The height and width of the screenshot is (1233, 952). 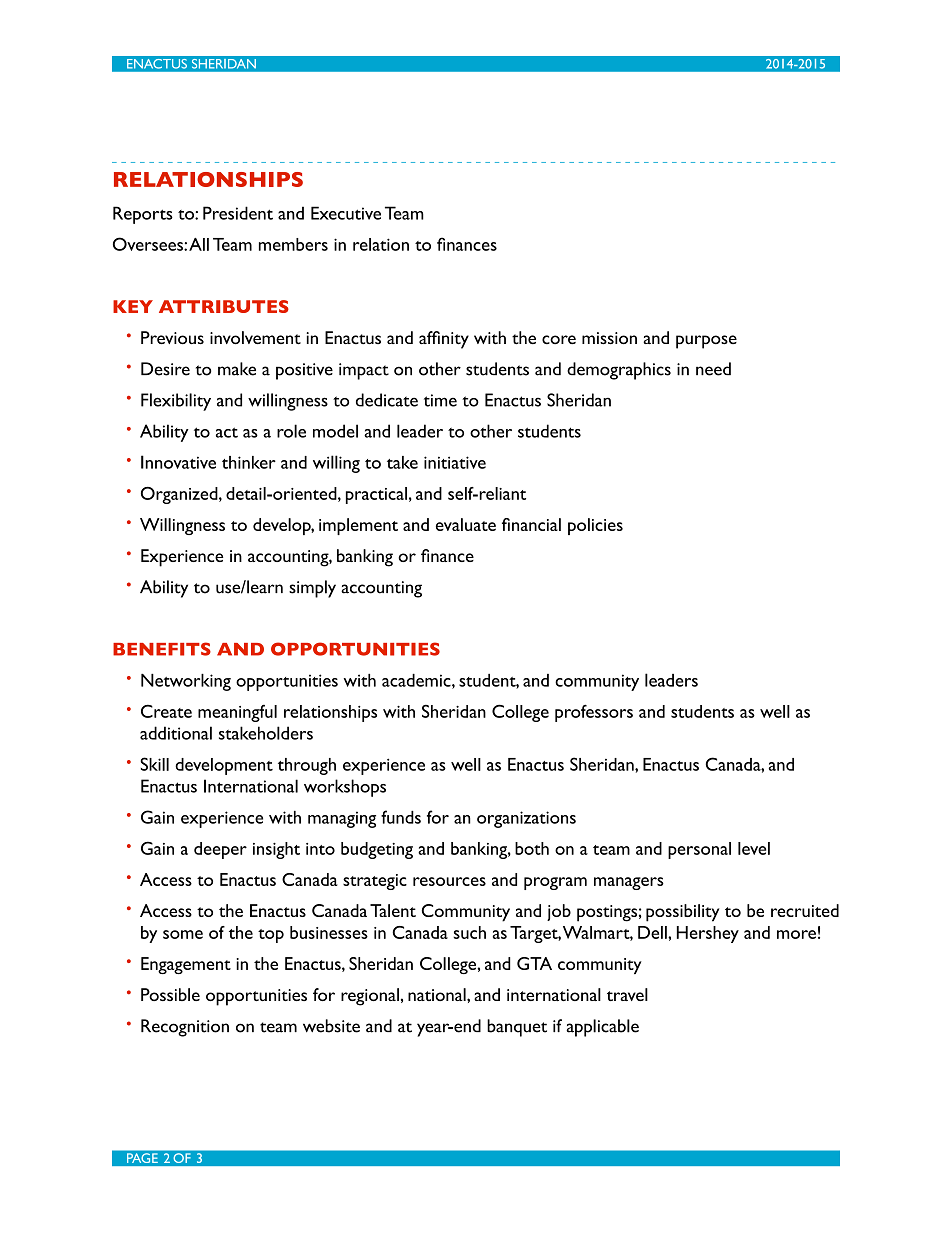 I want to click on policies, so click(x=595, y=526).
